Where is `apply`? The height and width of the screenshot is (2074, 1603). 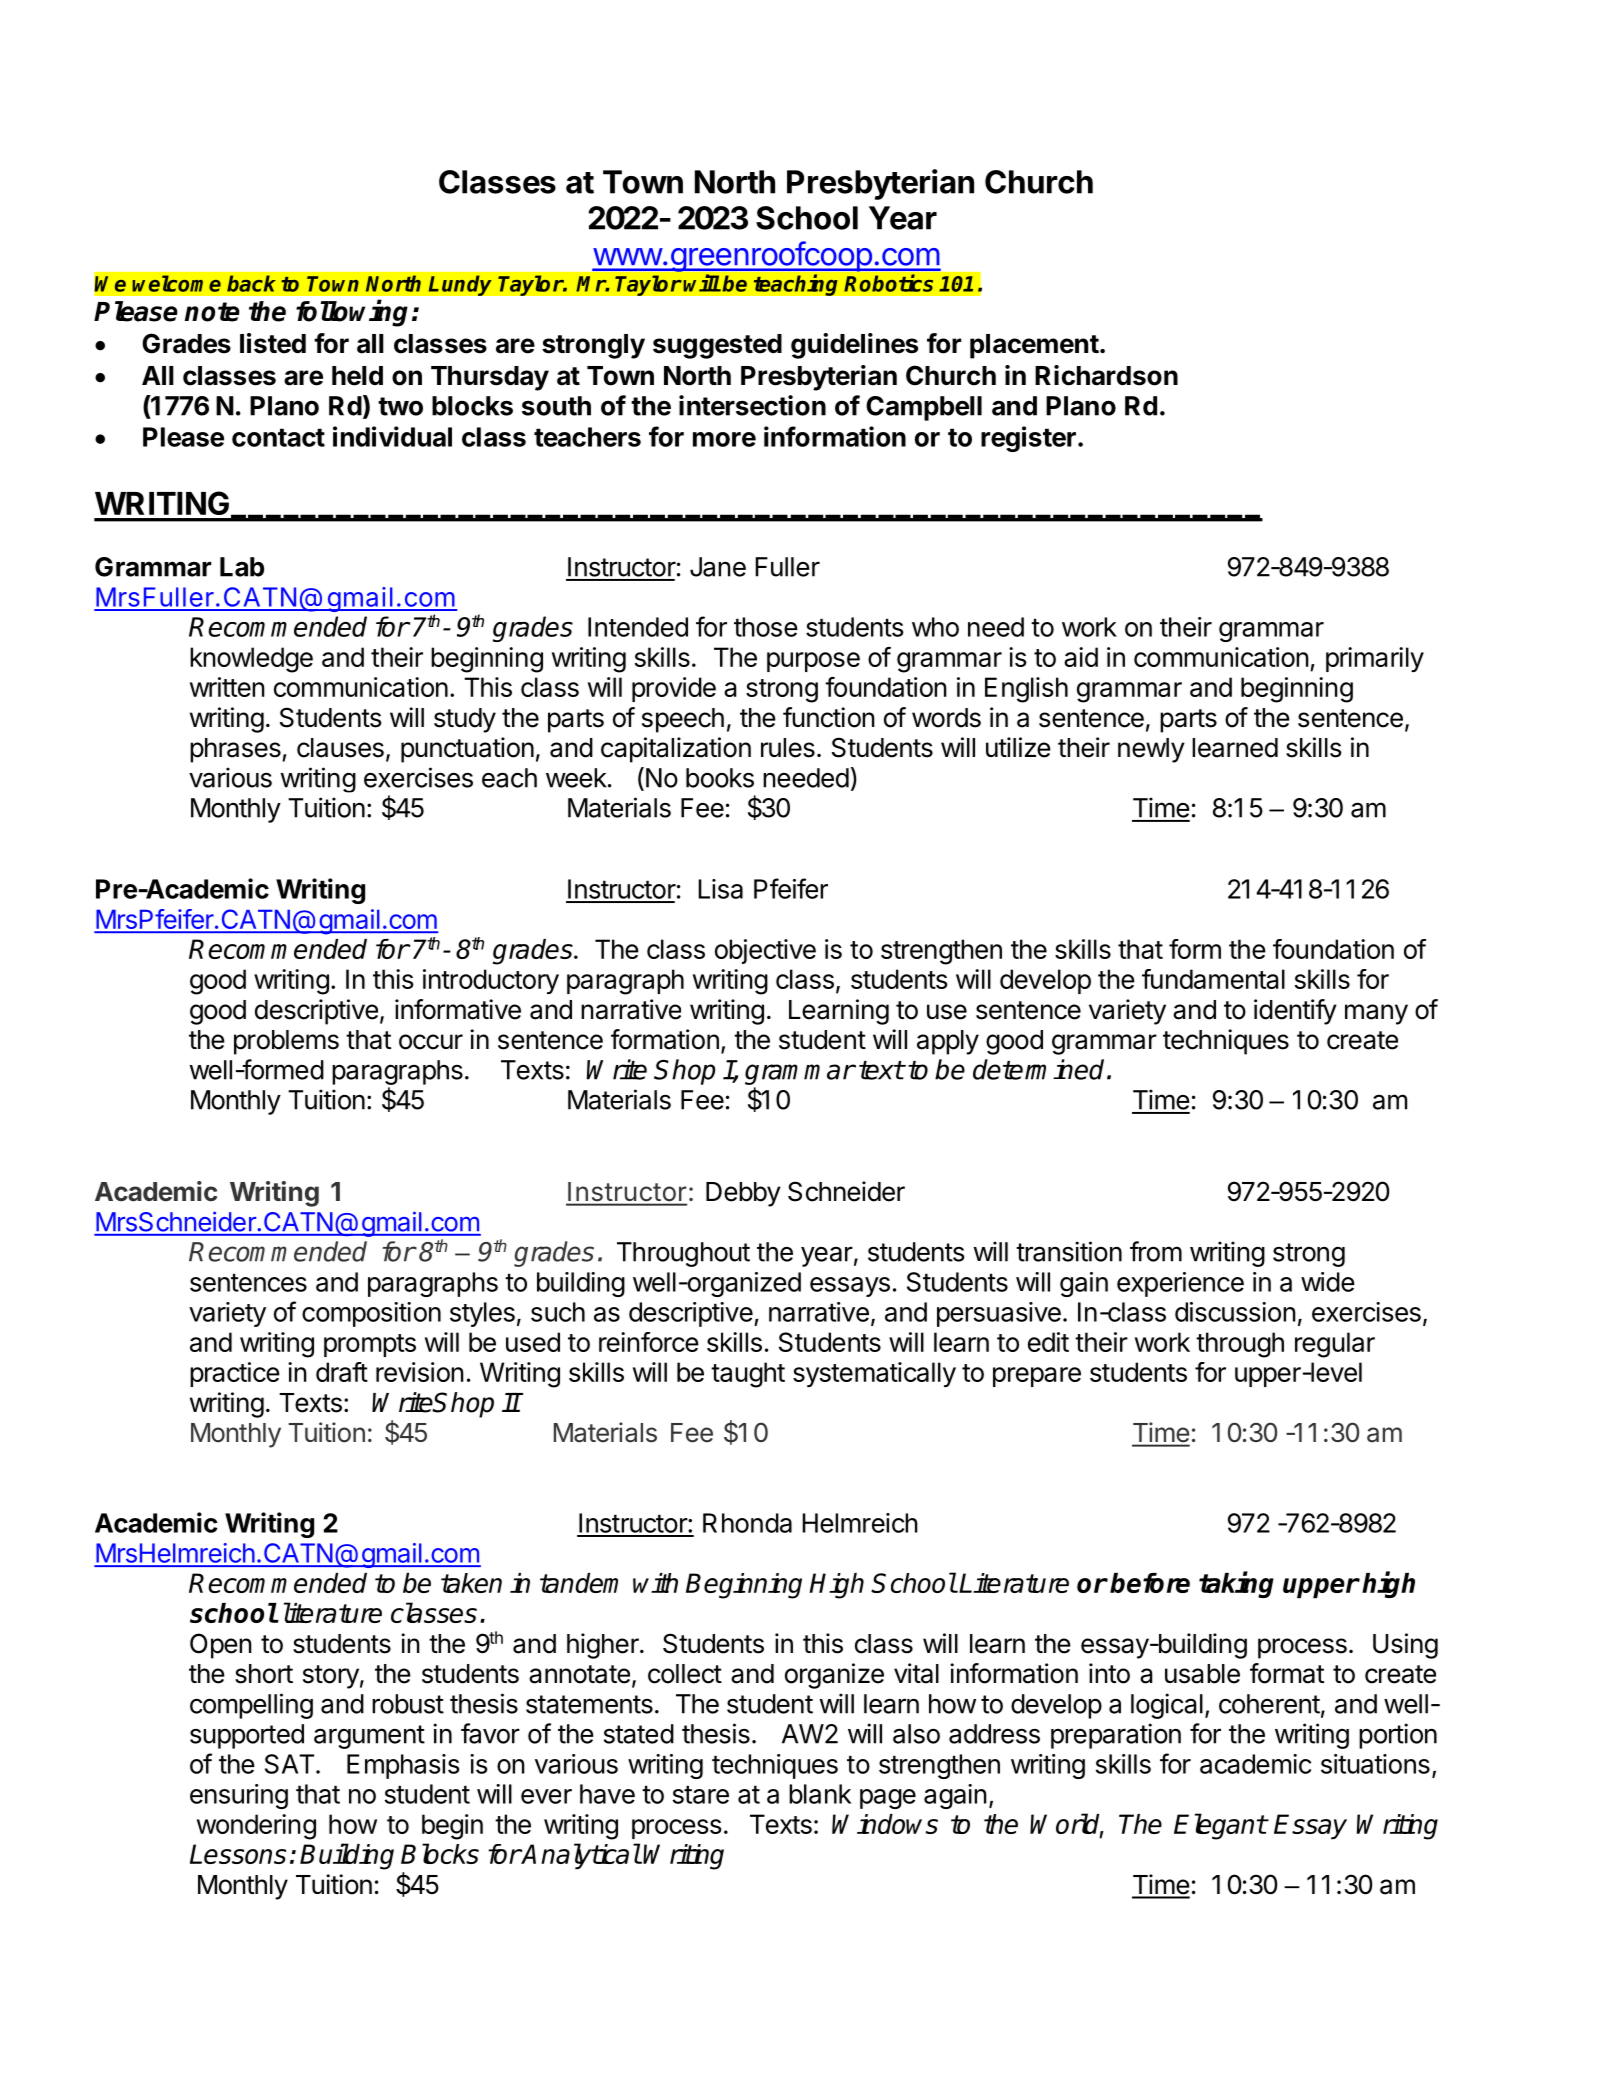 apply is located at coordinates (948, 1042).
